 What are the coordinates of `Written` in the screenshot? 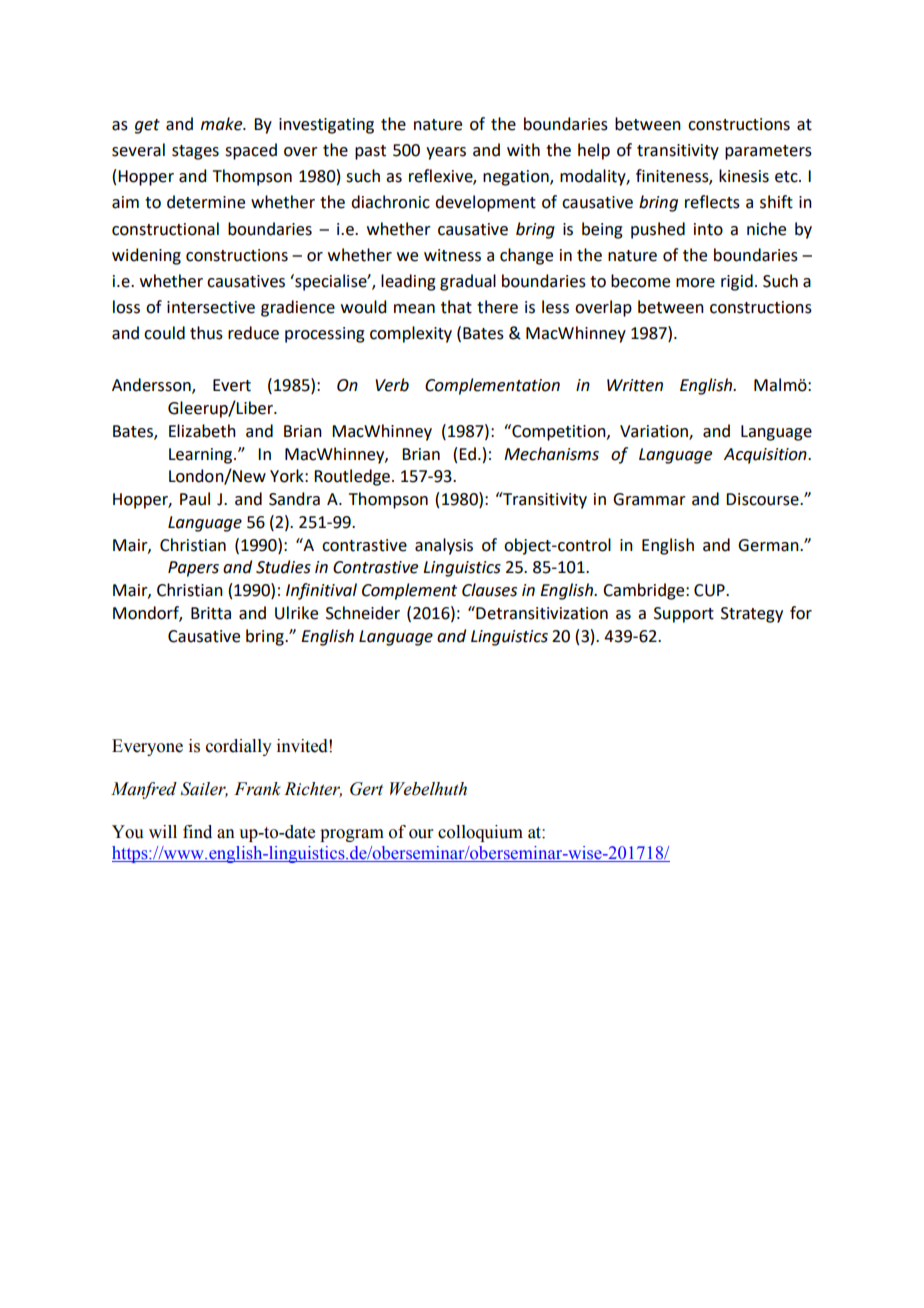 It's located at (635, 385).
